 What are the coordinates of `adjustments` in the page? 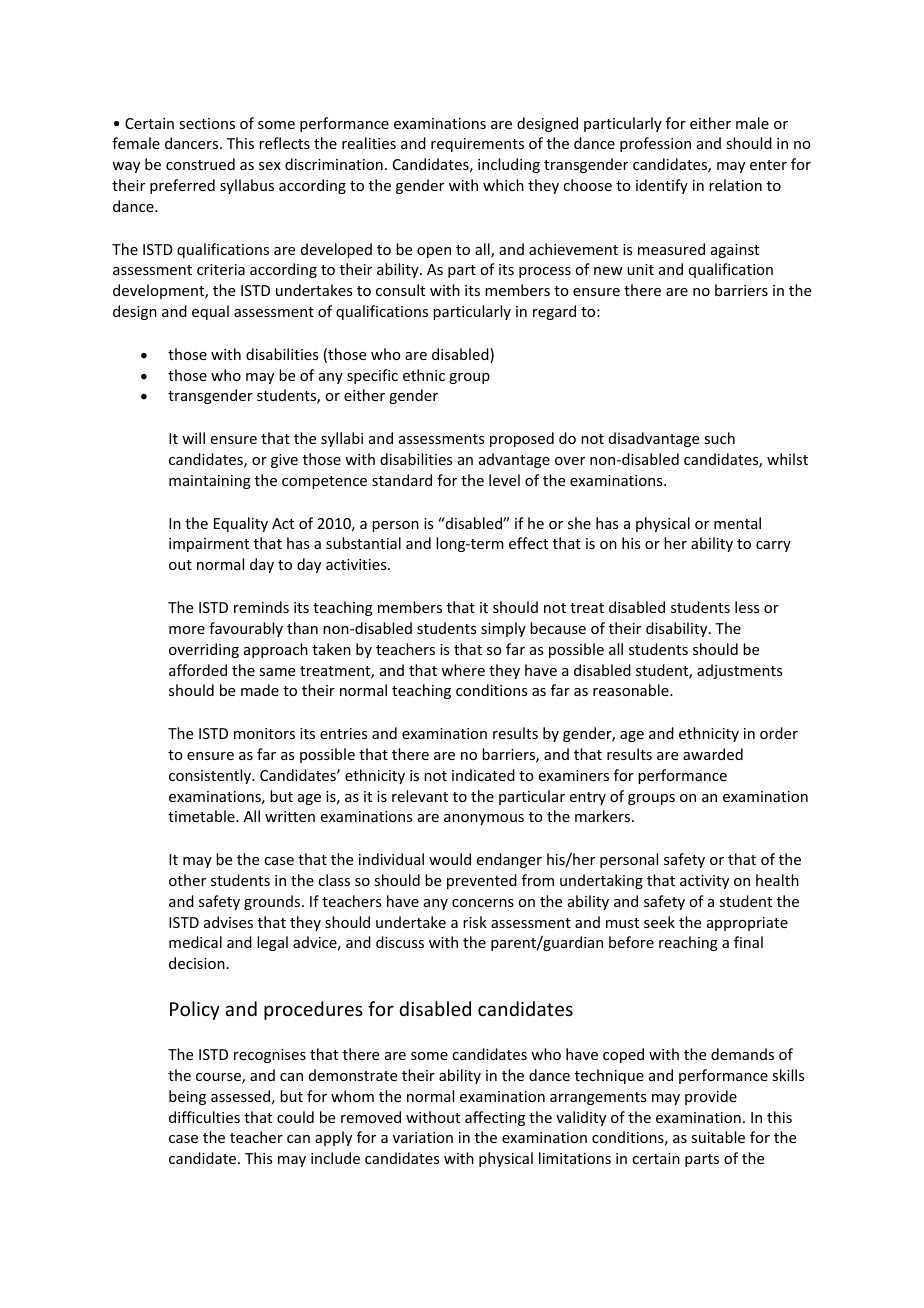 It's located at (739, 671).
